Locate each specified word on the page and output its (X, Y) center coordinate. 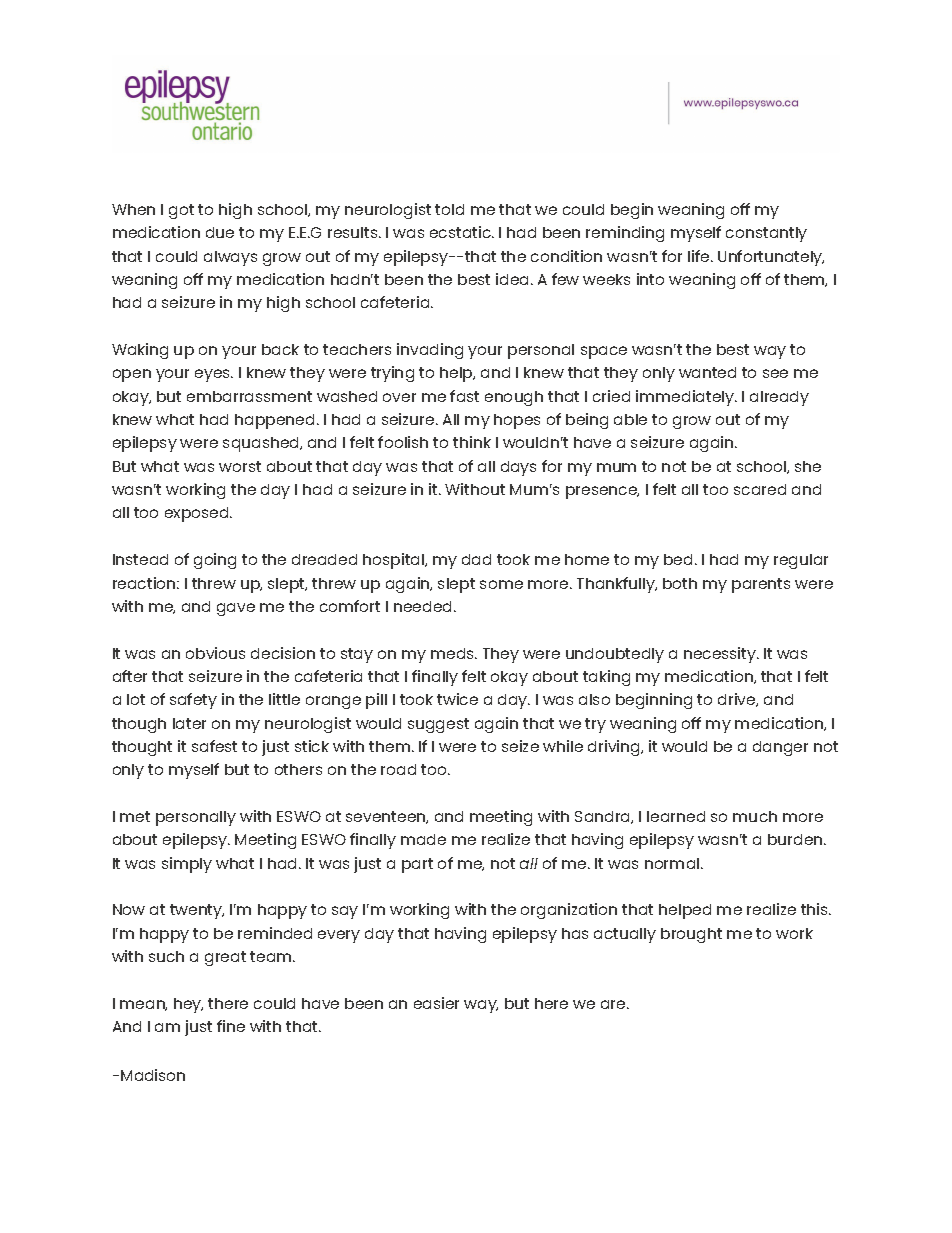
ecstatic (461, 232)
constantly (766, 234)
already (779, 398)
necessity (721, 655)
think (472, 442)
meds (453, 653)
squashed (262, 444)
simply (187, 865)
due (220, 232)
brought (691, 935)
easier (436, 1003)
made (423, 839)
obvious (215, 653)
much (755, 816)
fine (231, 1026)
